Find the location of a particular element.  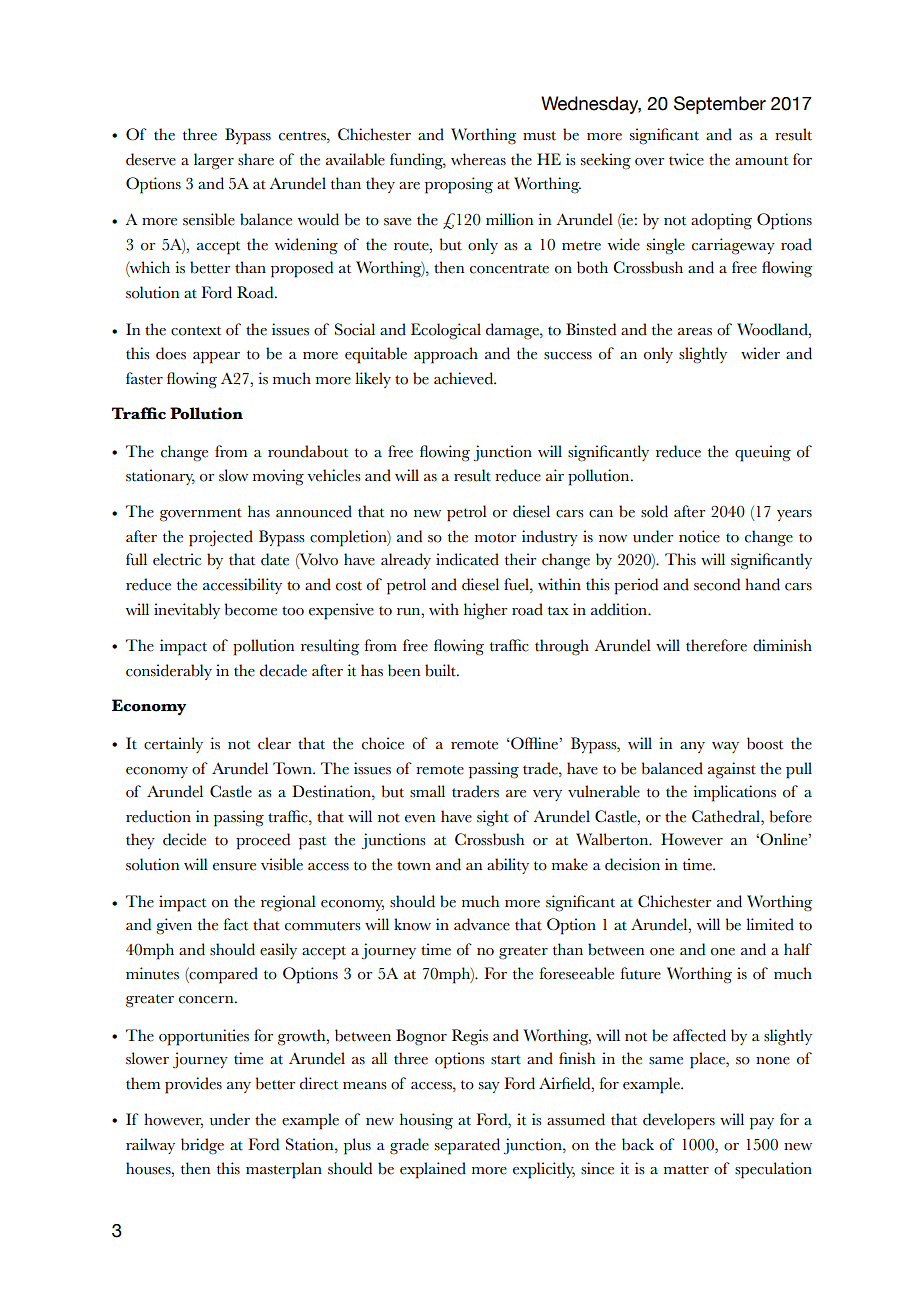

therefore is located at coordinates (716, 645).
